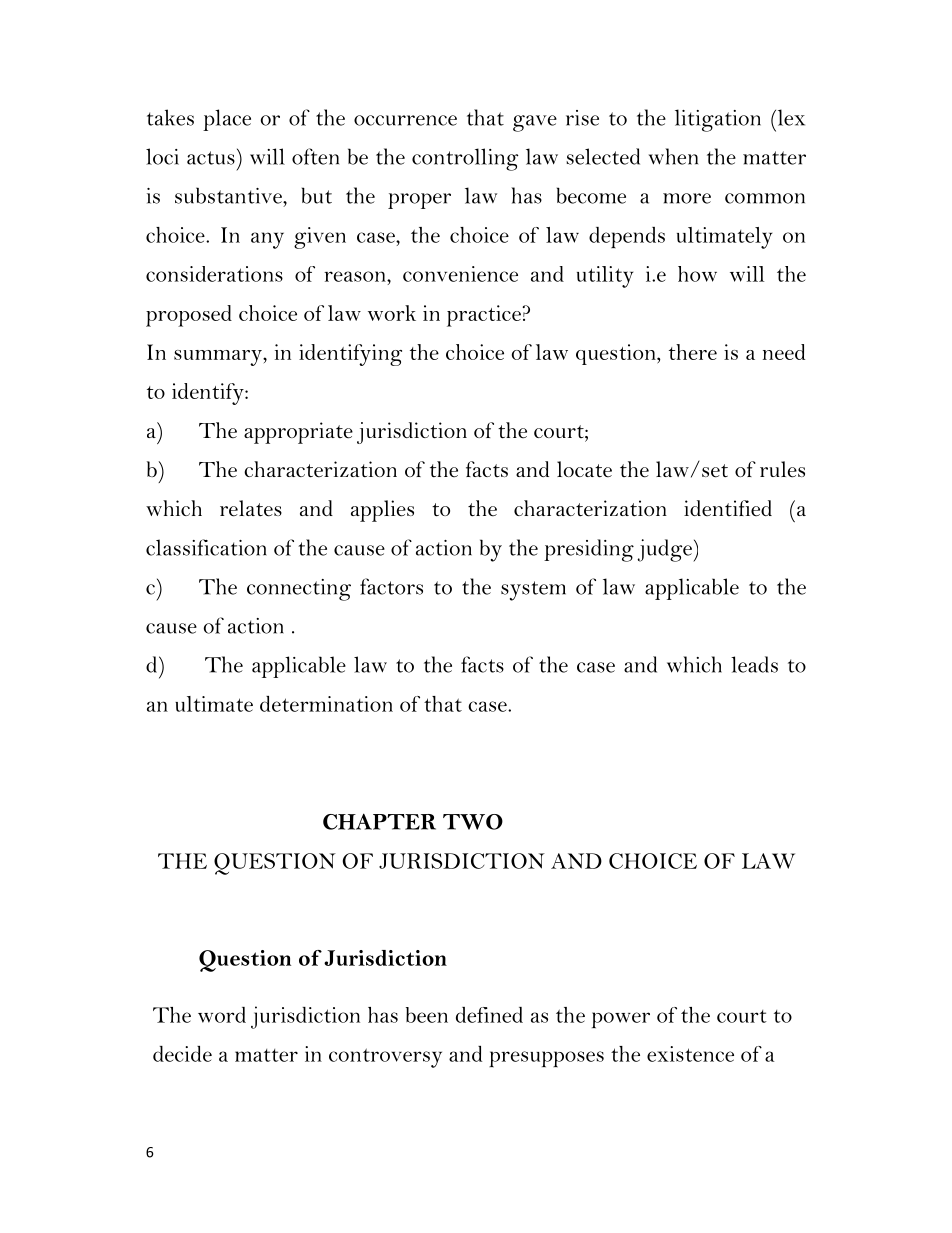 The width and height of the screenshot is (952, 1233). What do you see at coordinates (485, 316) in the screenshot?
I see `practice` at bounding box center [485, 316].
